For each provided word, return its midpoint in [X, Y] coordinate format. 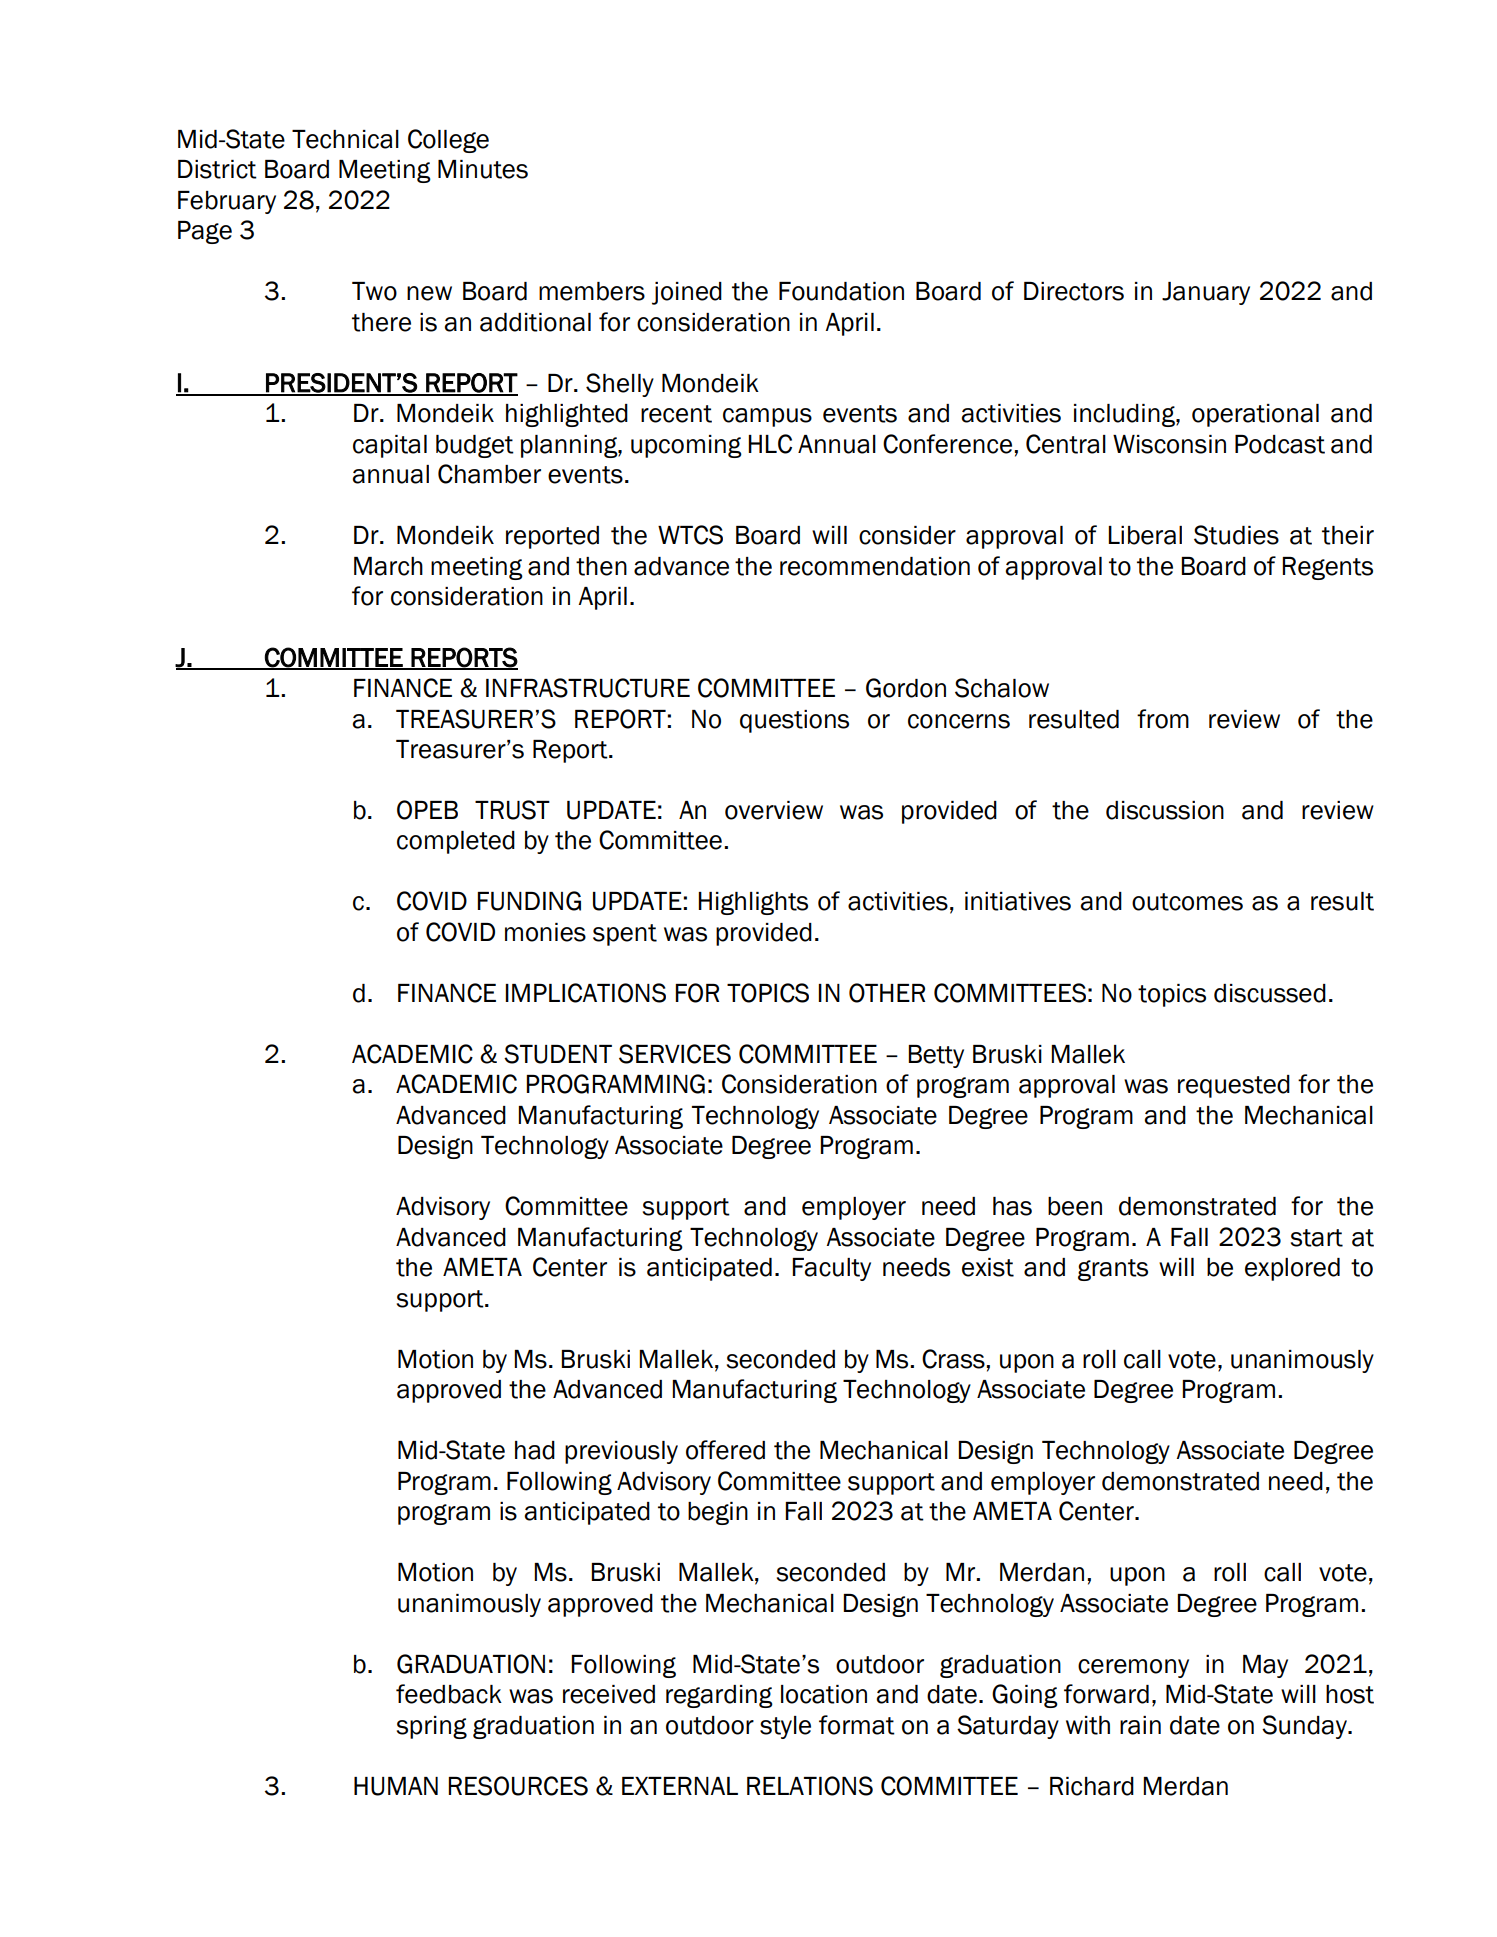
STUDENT [558, 1054]
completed [456, 842]
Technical [345, 139]
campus [767, 417]
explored [1292, 1269]
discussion [1165, 810]
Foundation [841, 291]
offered [725, 1450]
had [535, 1450]
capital [390, 446]
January [1206, 293]
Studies [1236, 535]
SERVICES [675, 1054]
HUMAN [396, 1786]
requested [1234, 1086]
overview [774, 810]
